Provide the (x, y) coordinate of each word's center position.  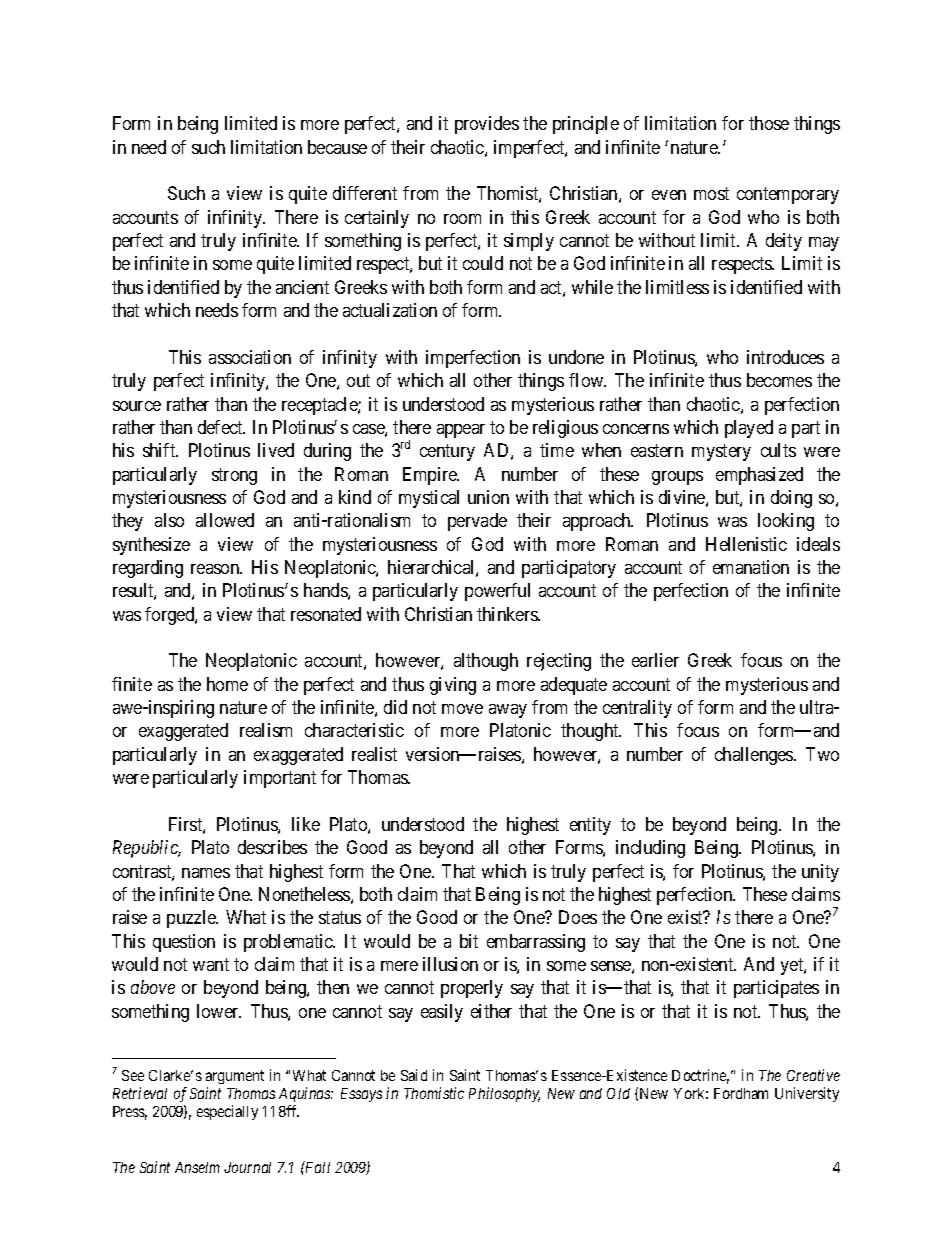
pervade (477, 522)
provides (487, 125)
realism (266, 730)
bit (469, 941)
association (250, 357)
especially (227, 1112)
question (184, 943)
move (462, 709)
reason (216, 569)
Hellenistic (746, 544)
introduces (785, 357)
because (337, 147)
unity (820, 873)
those (769, 123)
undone (576, 357)
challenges (755, 756)
